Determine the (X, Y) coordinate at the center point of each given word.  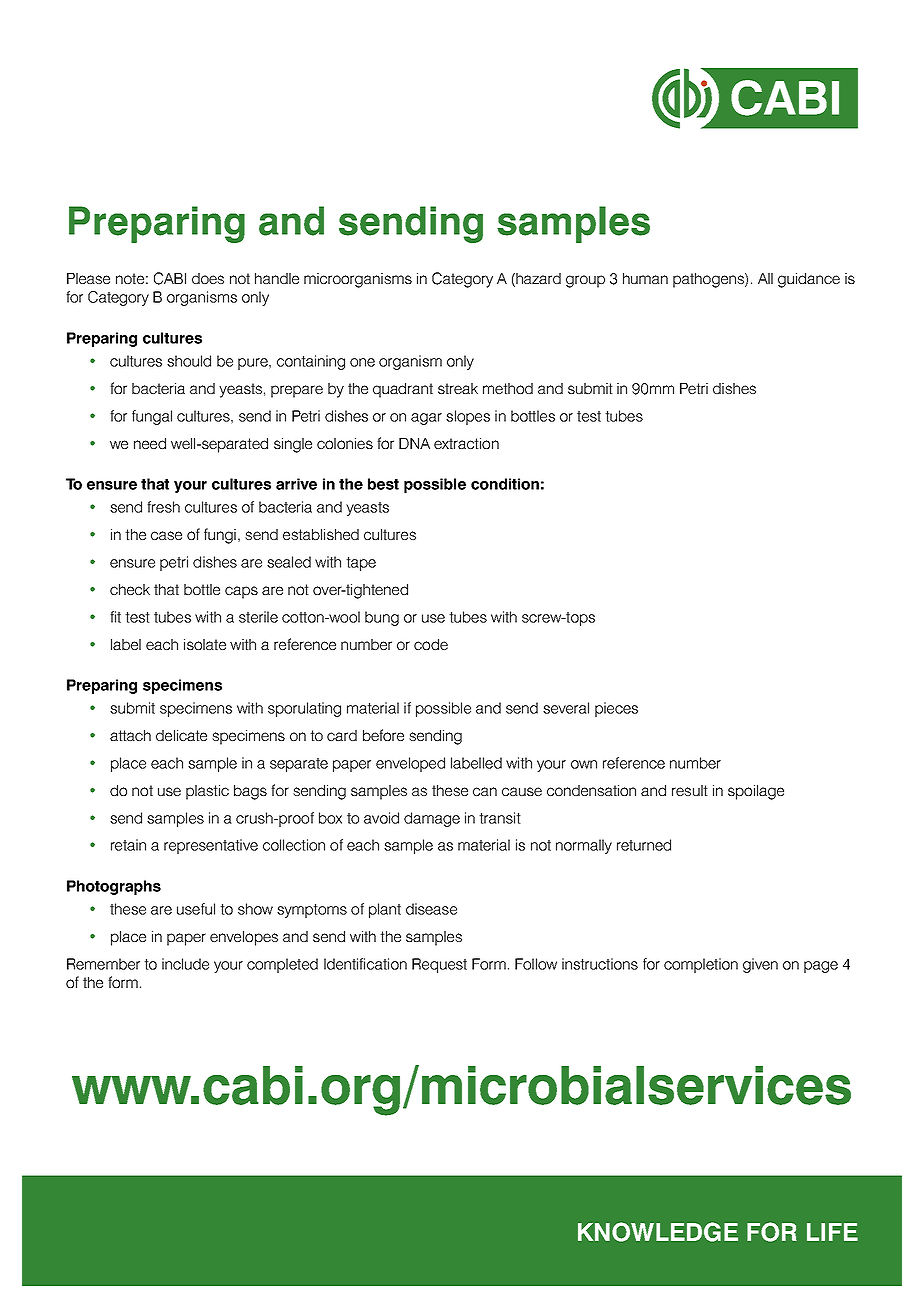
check (130, 589)
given (760, 965)
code (431, 644)
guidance (809, 280)
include (185, 964)
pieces (616, 709)
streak (458, 388)
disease (431, 909)
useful (196, 909)
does (208, 278)
